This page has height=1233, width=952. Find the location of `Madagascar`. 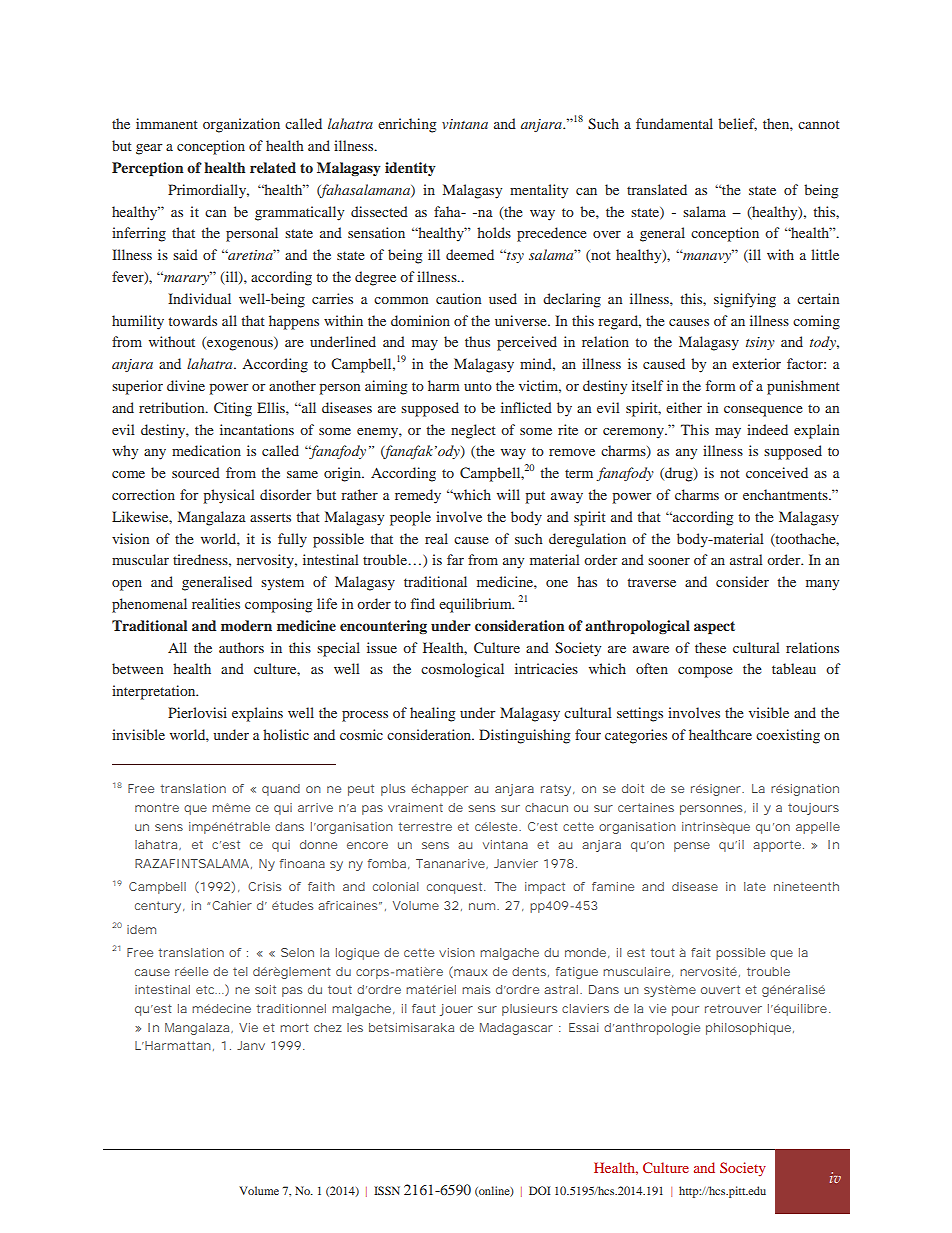

Madagascar is located at coordinates (516, 1029).
